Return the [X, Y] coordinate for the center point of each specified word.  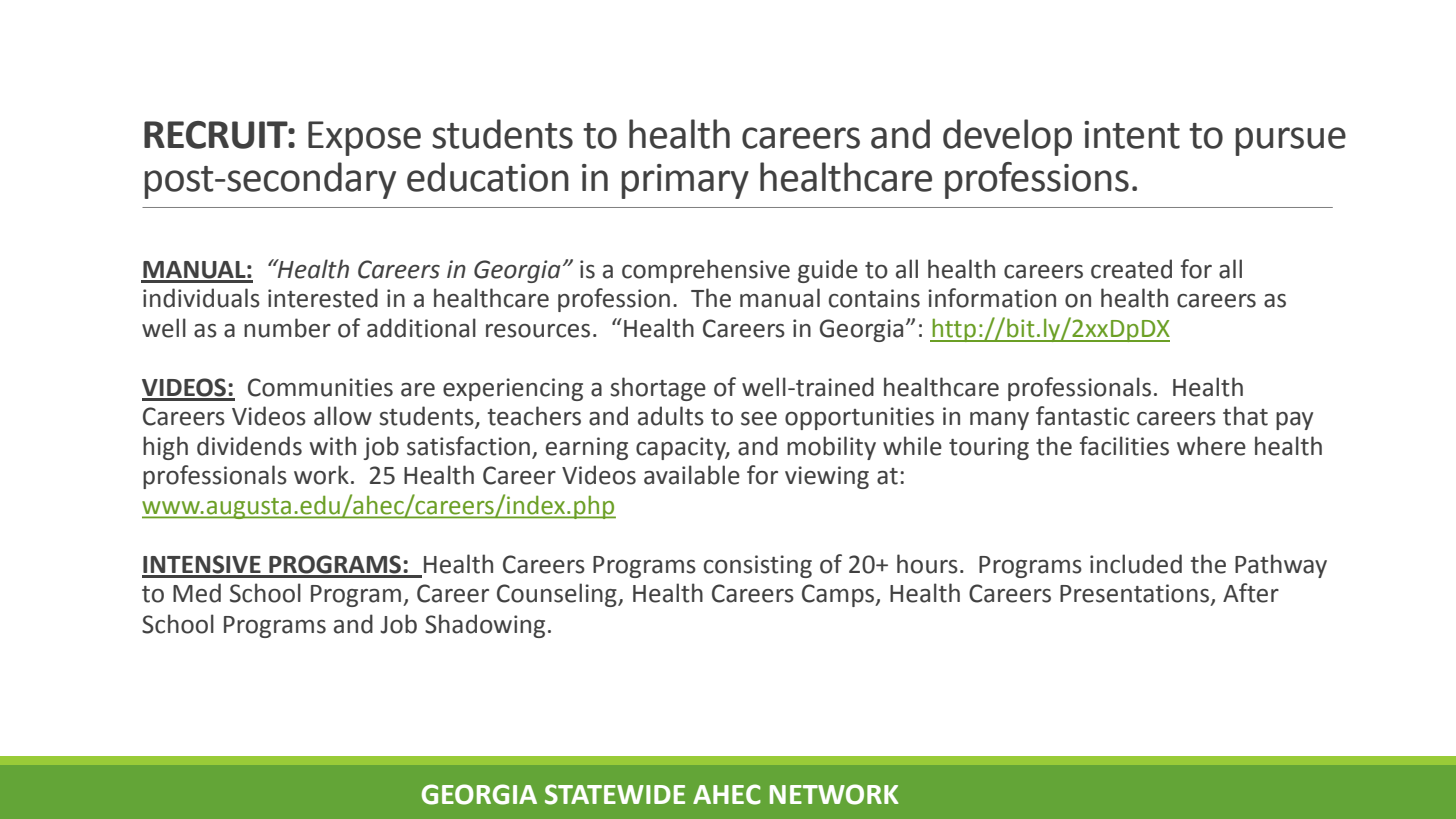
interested [323, 298]
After [1251, 593]
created [1131, 269]
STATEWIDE [615, 794]
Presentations [1134, 593]
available [692, 475]
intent [1132, 135]
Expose [364, 138]
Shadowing [485, 626]
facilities [1124, 446]
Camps [839, 595]
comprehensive [706, 271]
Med [197, 593]
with [333, 446]
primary [685, 181]
